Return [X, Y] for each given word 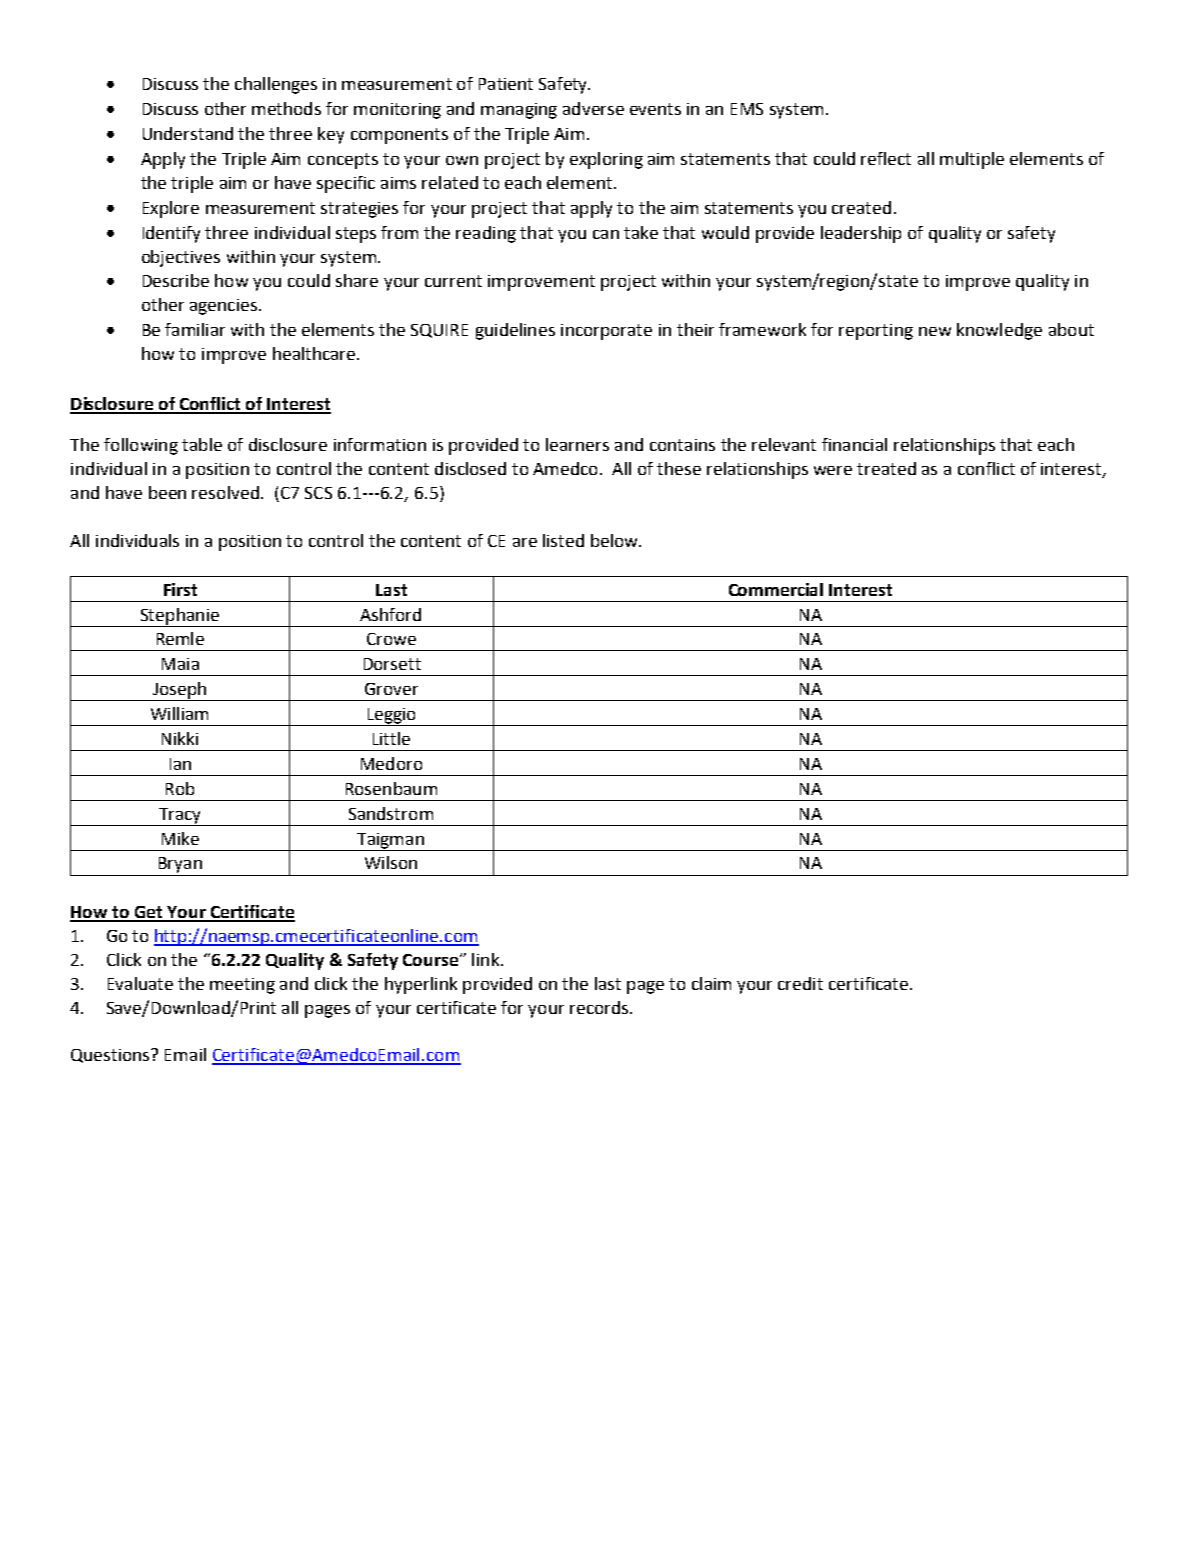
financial [854, 444]
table [202, 444]
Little [391, 738]
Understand [188, 133]
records [600, 1007]
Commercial [776, 589]
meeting [242, 986]
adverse [593, 108]
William [179, 713]
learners [577, 444]
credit [800, 983]
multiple [972, 160]
